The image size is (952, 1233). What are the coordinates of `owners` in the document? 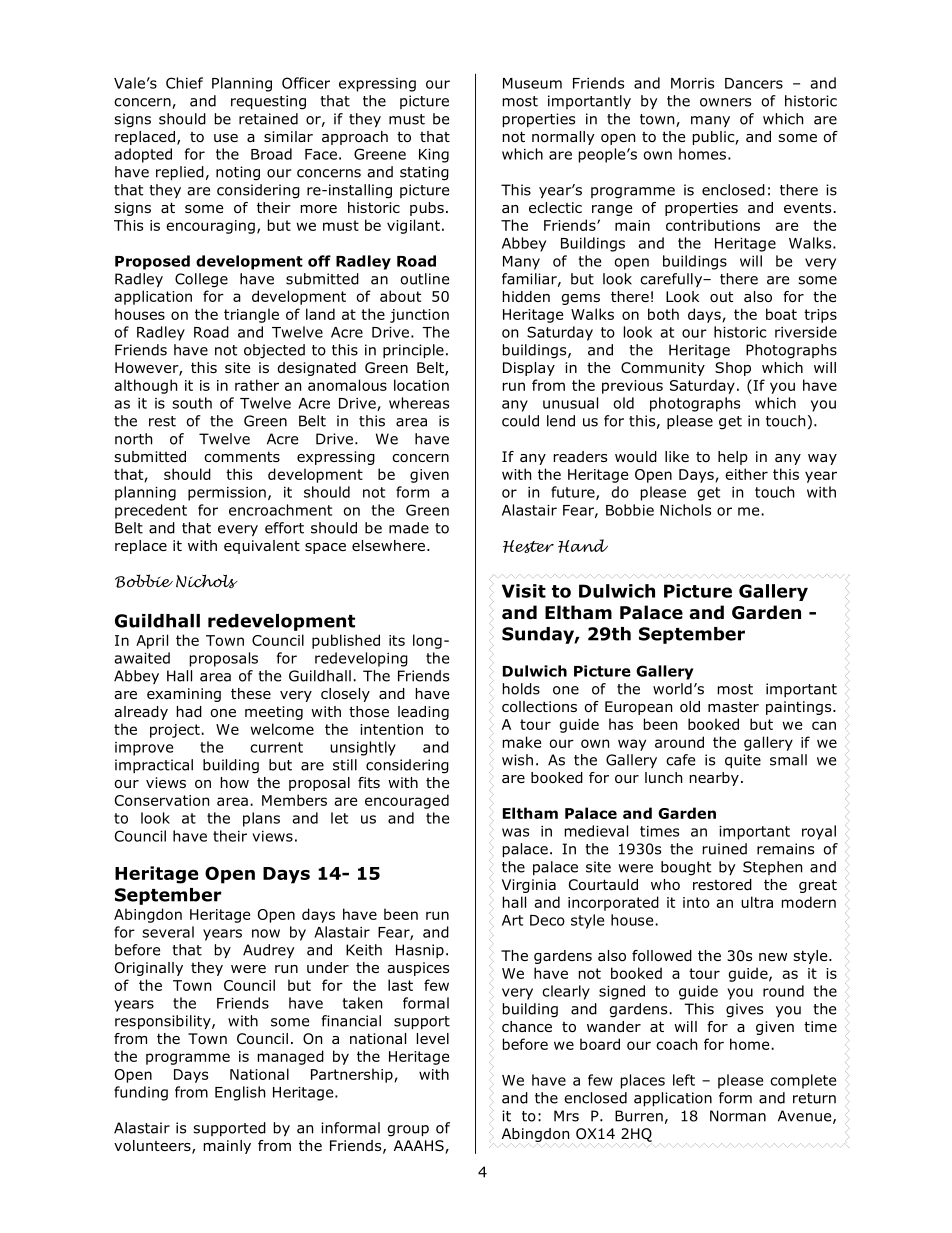 It's located at (725, 102).
